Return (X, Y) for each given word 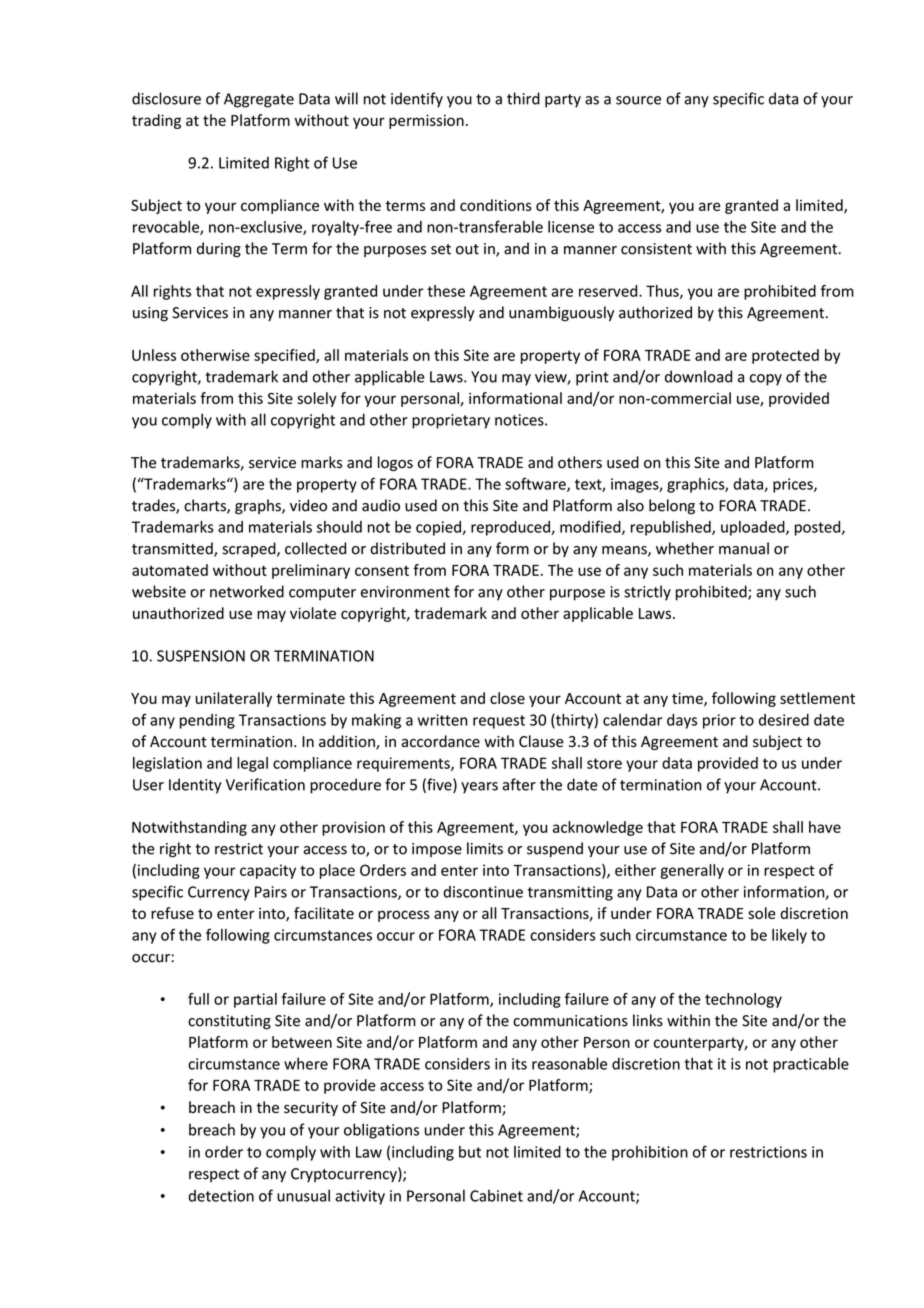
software (536, 484)
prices (794, 485)
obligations (381, 1131)
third (523, 98)
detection (221, 1196)
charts (206, 506)
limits (485, 848)
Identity (195, 786)
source (638, 100)
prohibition (650, 1153)
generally (692, 871)
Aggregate (259, 100)
